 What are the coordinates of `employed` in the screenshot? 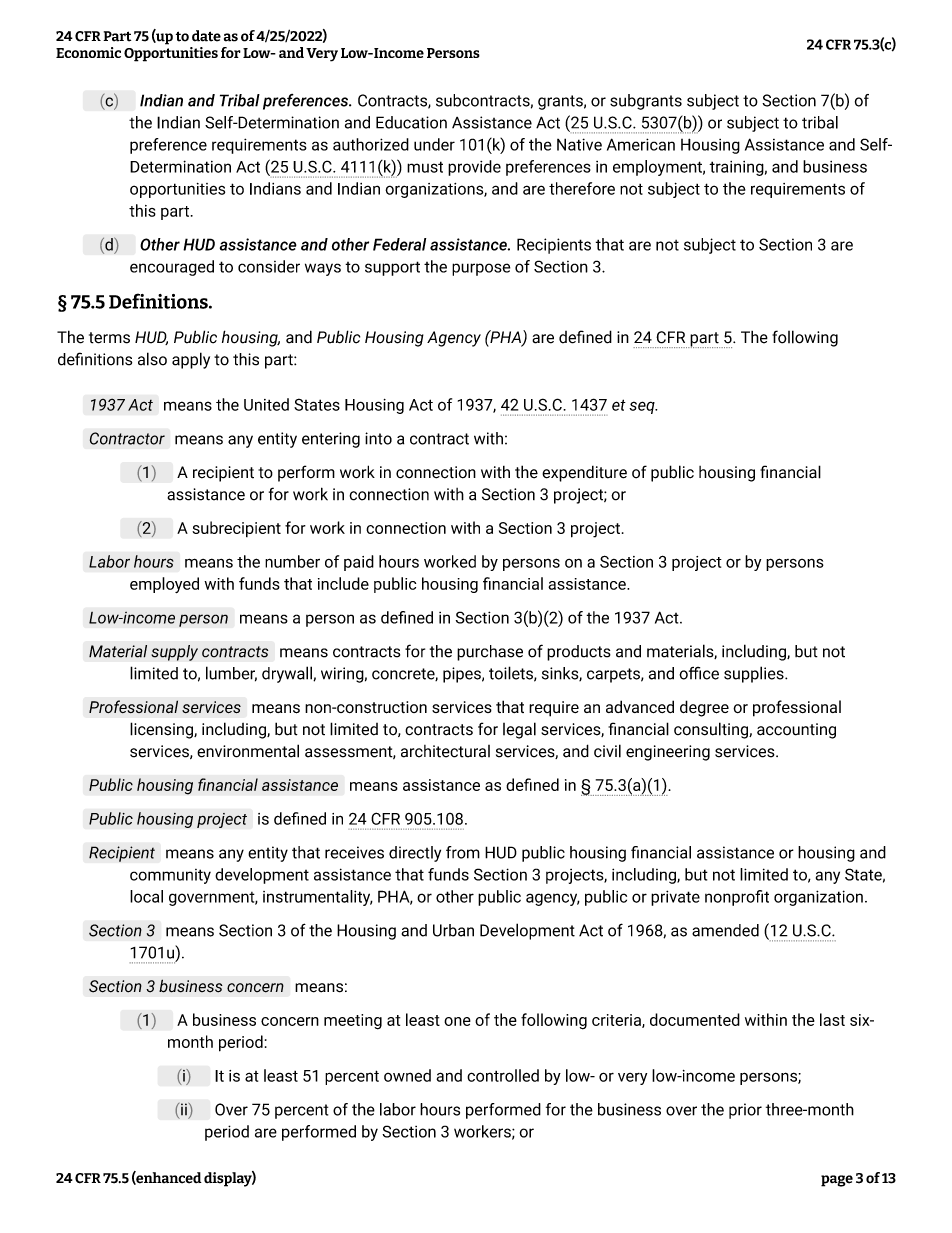 It's located at (164, 585).
